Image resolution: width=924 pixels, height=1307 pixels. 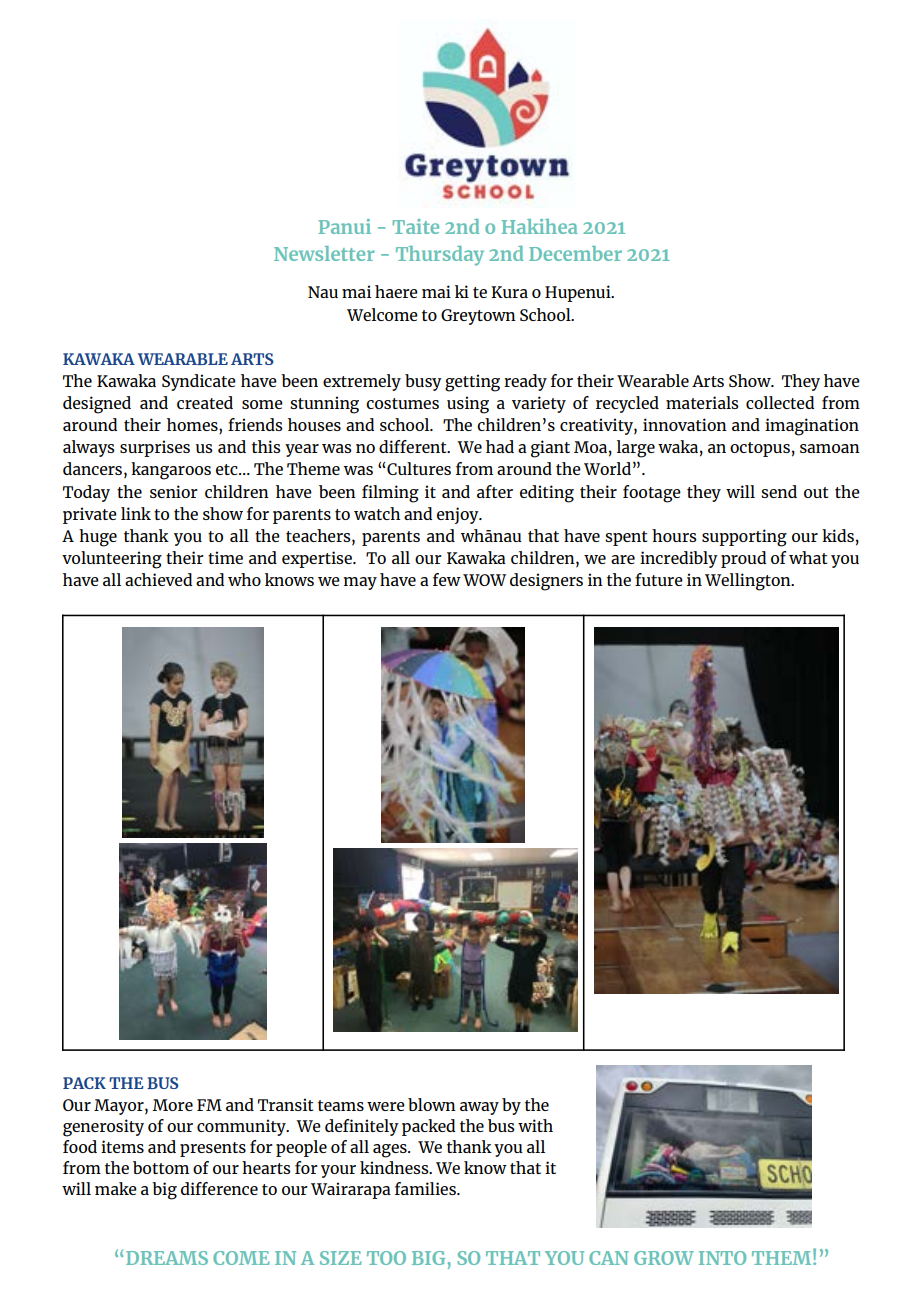 What do you see at coordinates (324, 253) in the document?
I see `Newsletter` at bounding box center [324, 253].
